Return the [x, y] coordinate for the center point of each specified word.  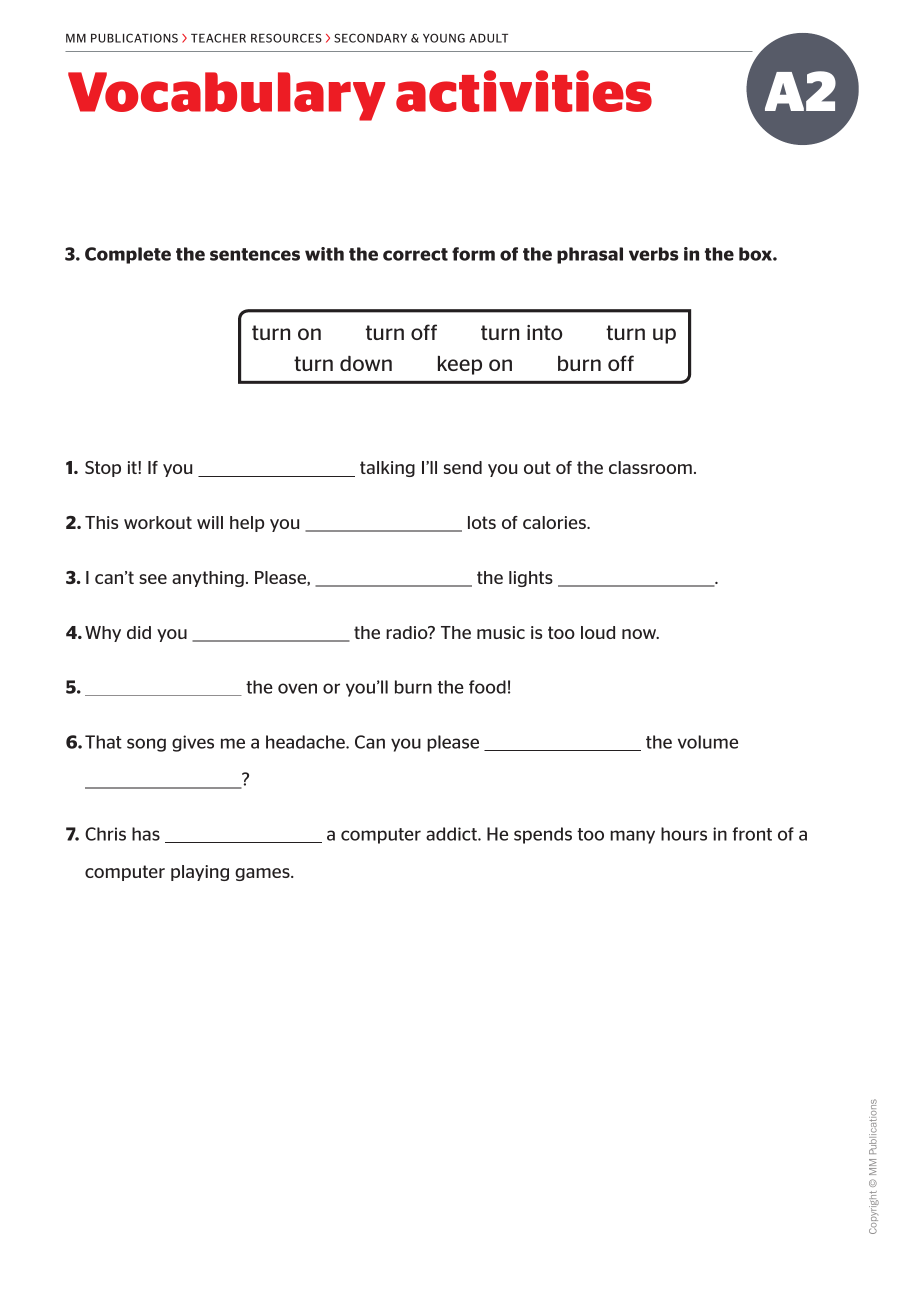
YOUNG [444, 38]
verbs [654, 254]
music [501, 632]
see [153, 579]
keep [460, 365]
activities [524, 91]
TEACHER [218, 38]
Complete [128, 255]
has [146, 834]
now [640, 634]
